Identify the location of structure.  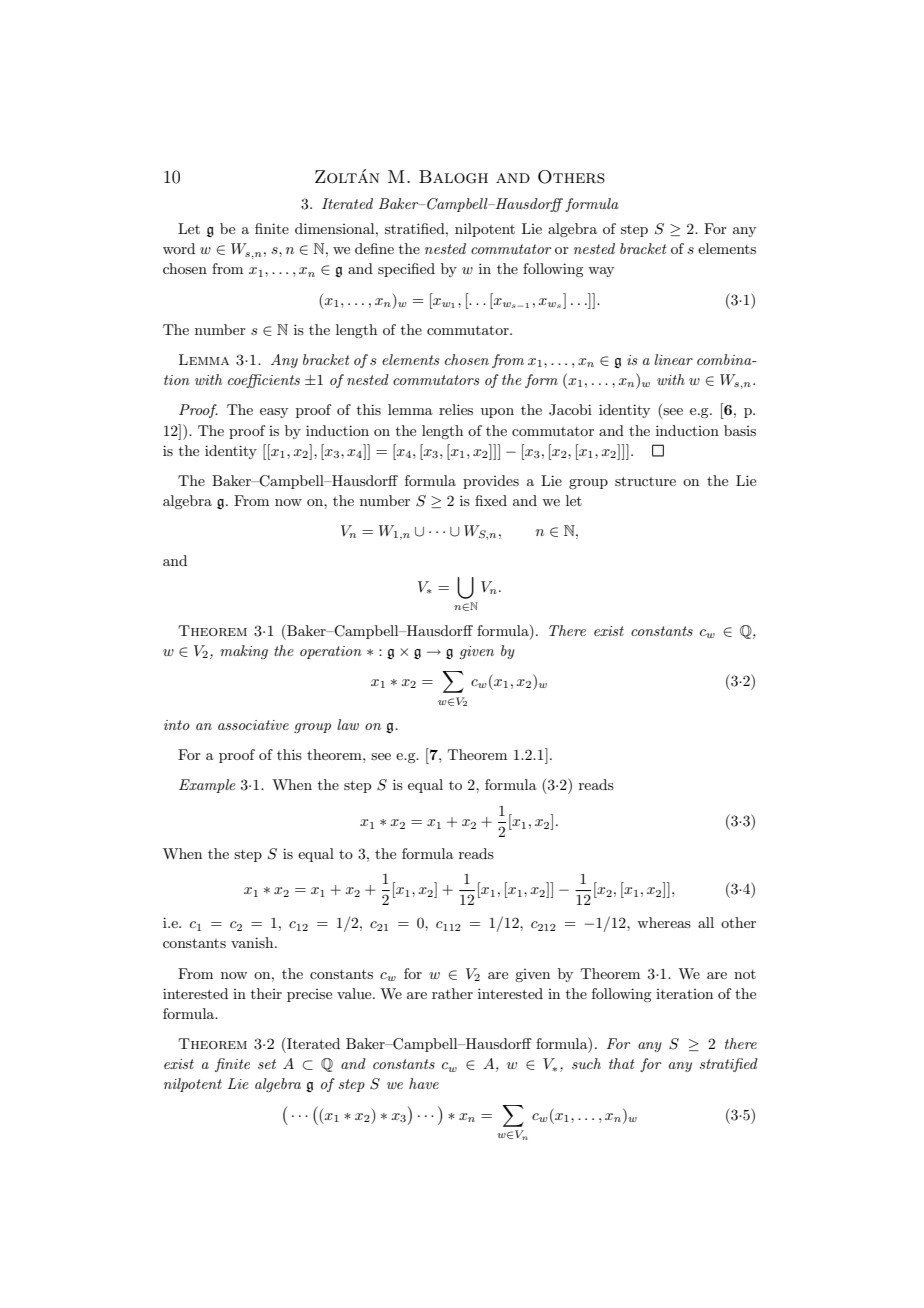
(645, 481).
